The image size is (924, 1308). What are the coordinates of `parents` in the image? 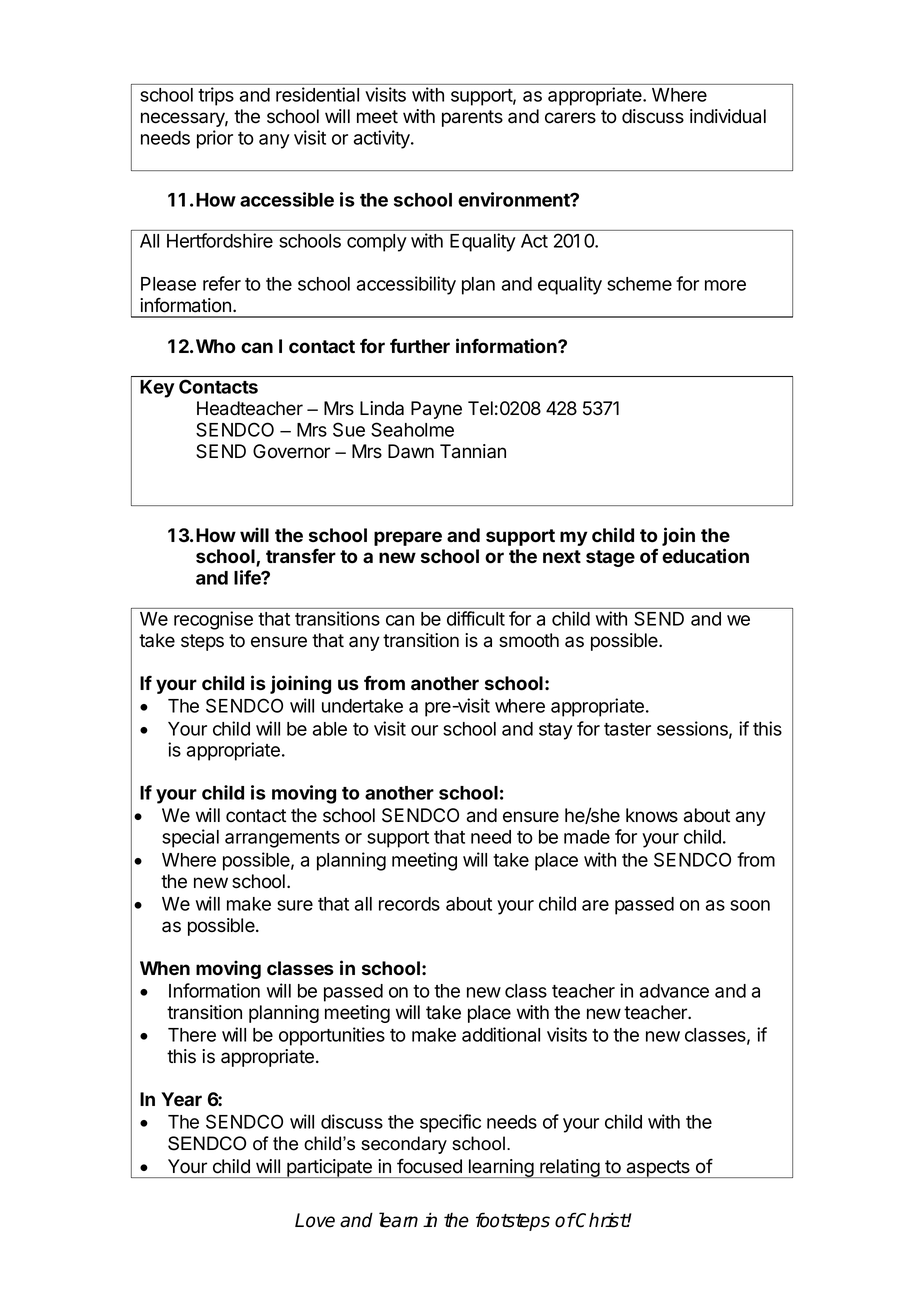 It's located at (472, 118).
